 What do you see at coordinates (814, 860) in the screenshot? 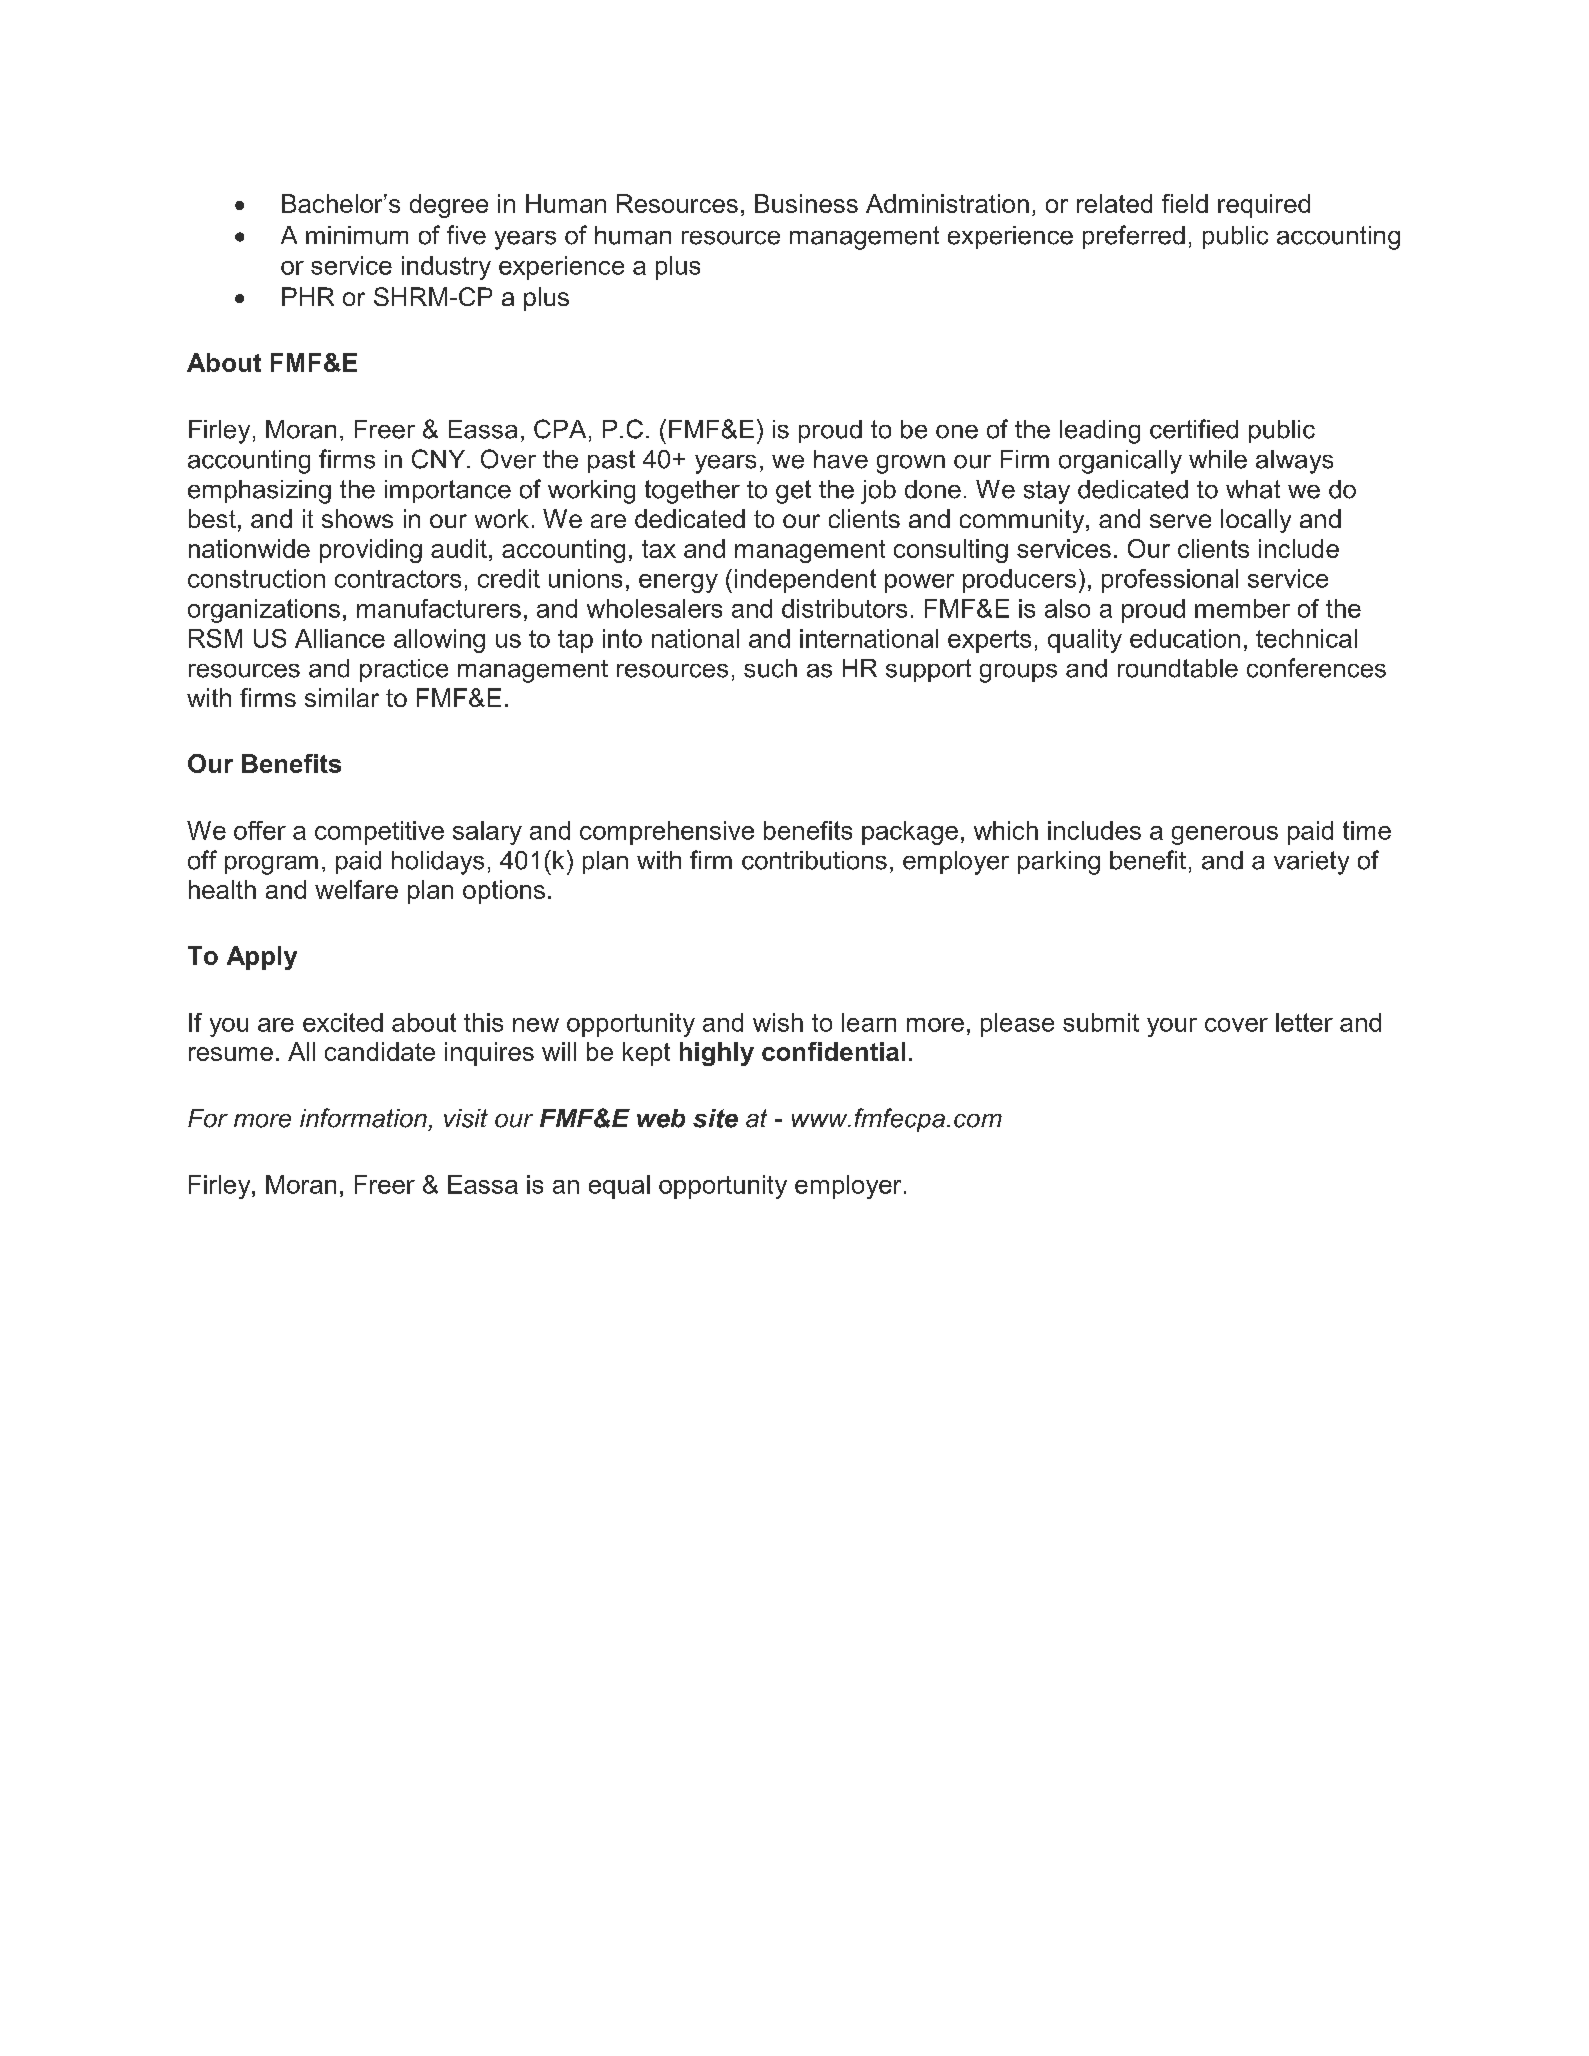
I see `contributions` at bounding box center [814, 860].
